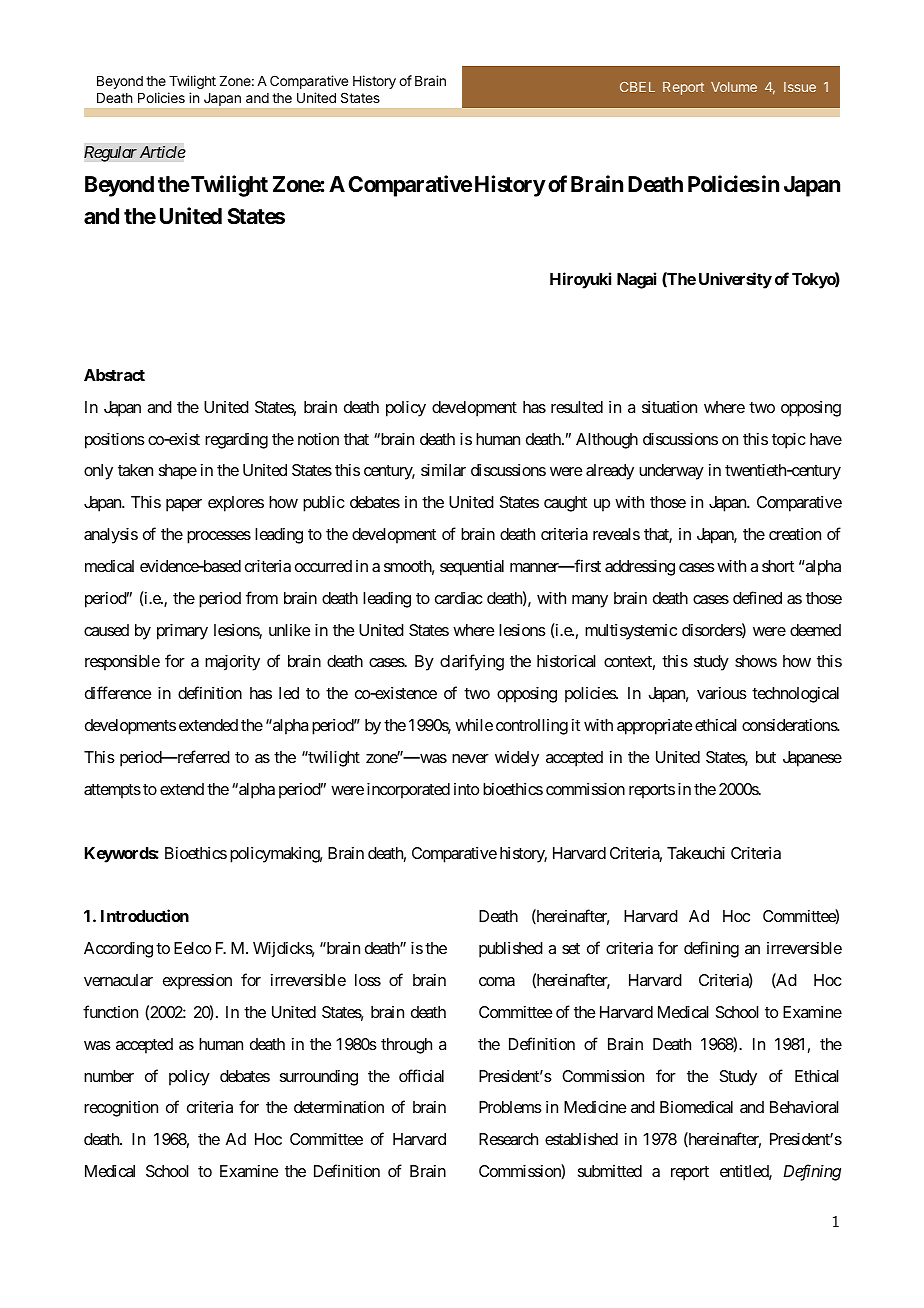 The height and width of the screenshot is (1308, 924). I want to click on similar, so click(443, 470).
